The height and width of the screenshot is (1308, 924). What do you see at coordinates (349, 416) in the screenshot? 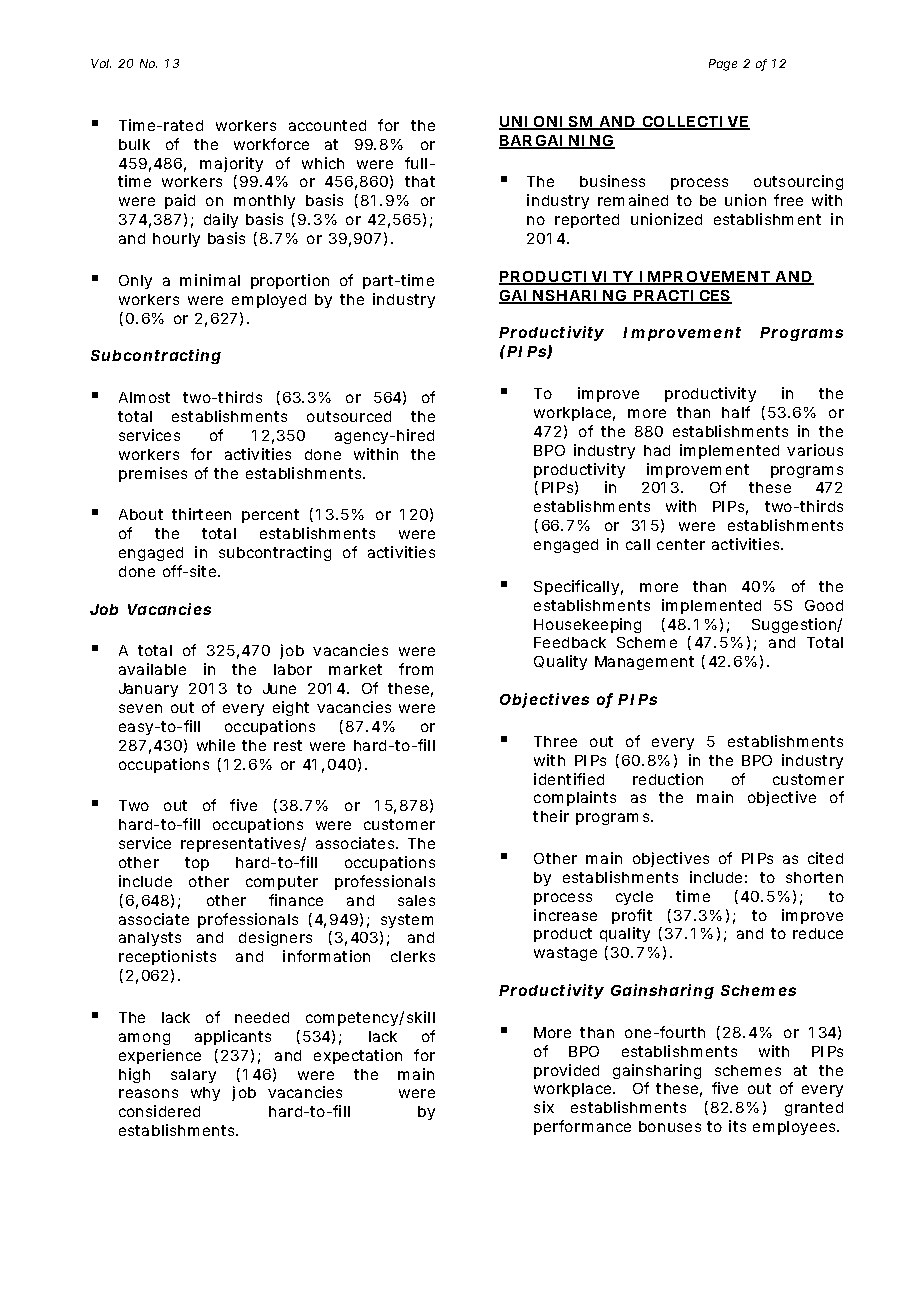
I see `outsourced` at bounding box center [349, 416].
